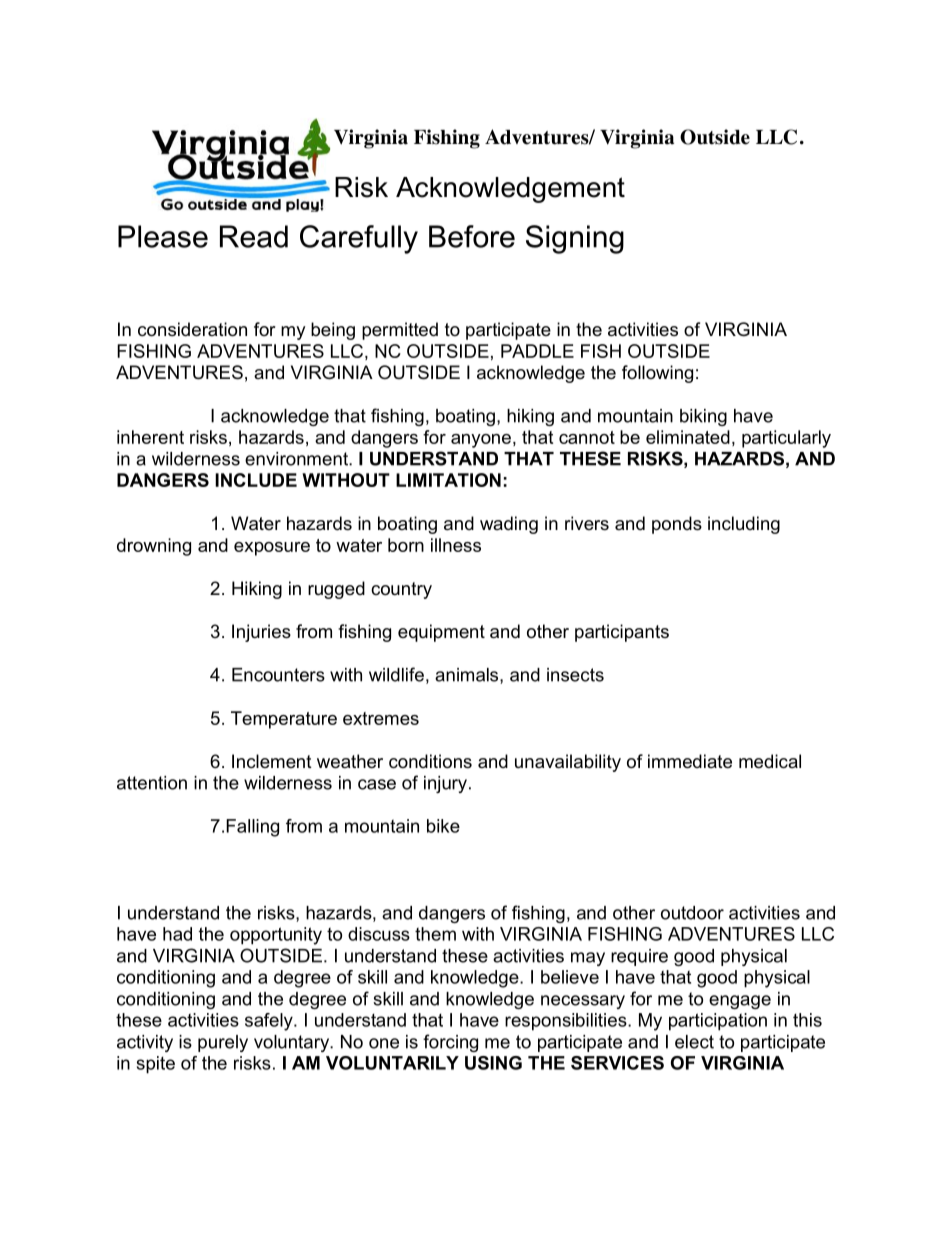 This image has height=1233, width=952. I want to click on immediate, so click(690, 761).
